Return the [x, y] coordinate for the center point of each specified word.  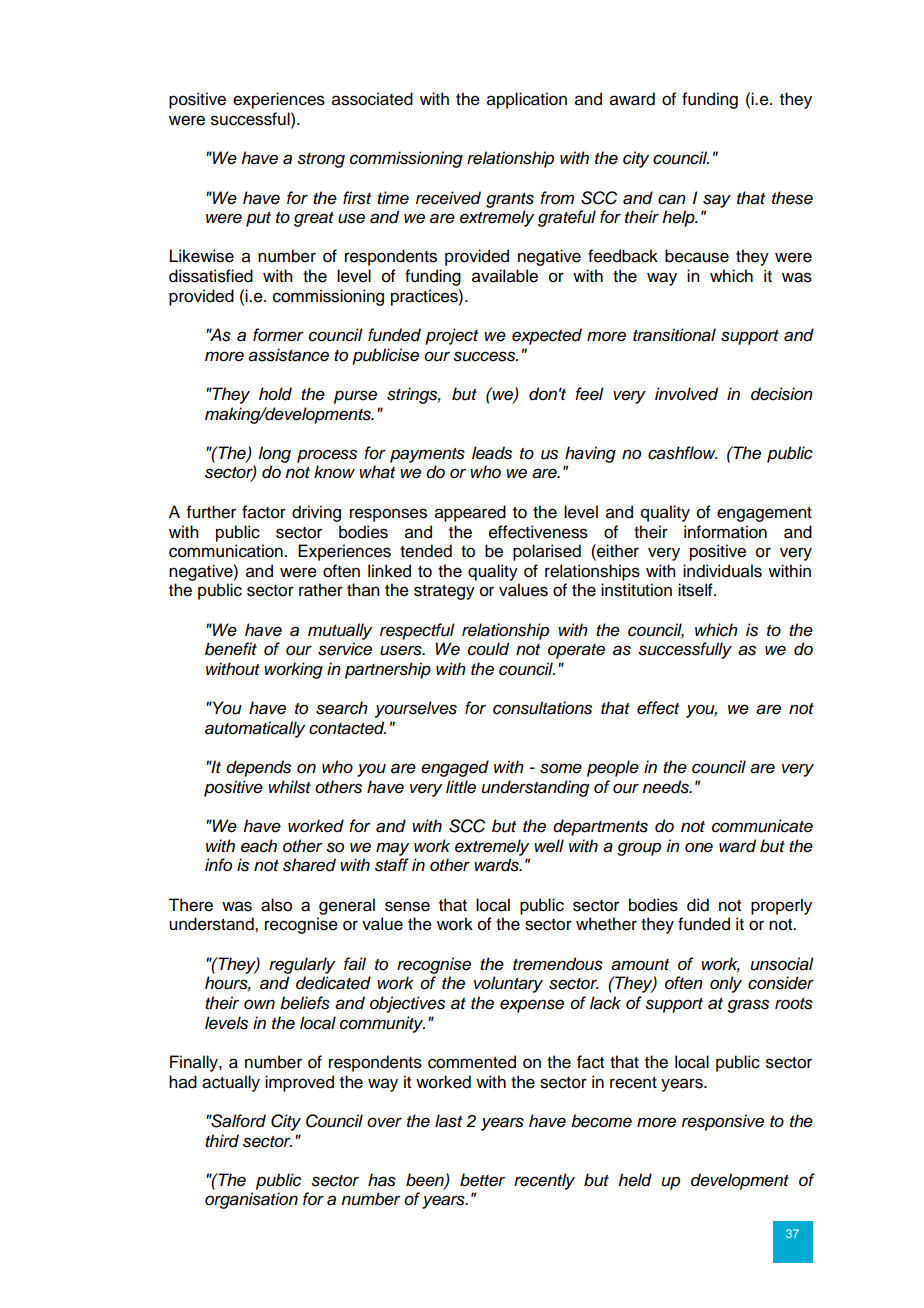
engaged [455, 768]
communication [226, 551]
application [527, 100]
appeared [470, 513]
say [717, 201]
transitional [674, 335]
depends [258, 768]
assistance [288, 355]
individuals [722, 571]
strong [321, 160]
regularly [302, 965]
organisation [251, 1200]
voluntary [508, 984]
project [451, 336]
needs [666, 787]
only [726, 984]
